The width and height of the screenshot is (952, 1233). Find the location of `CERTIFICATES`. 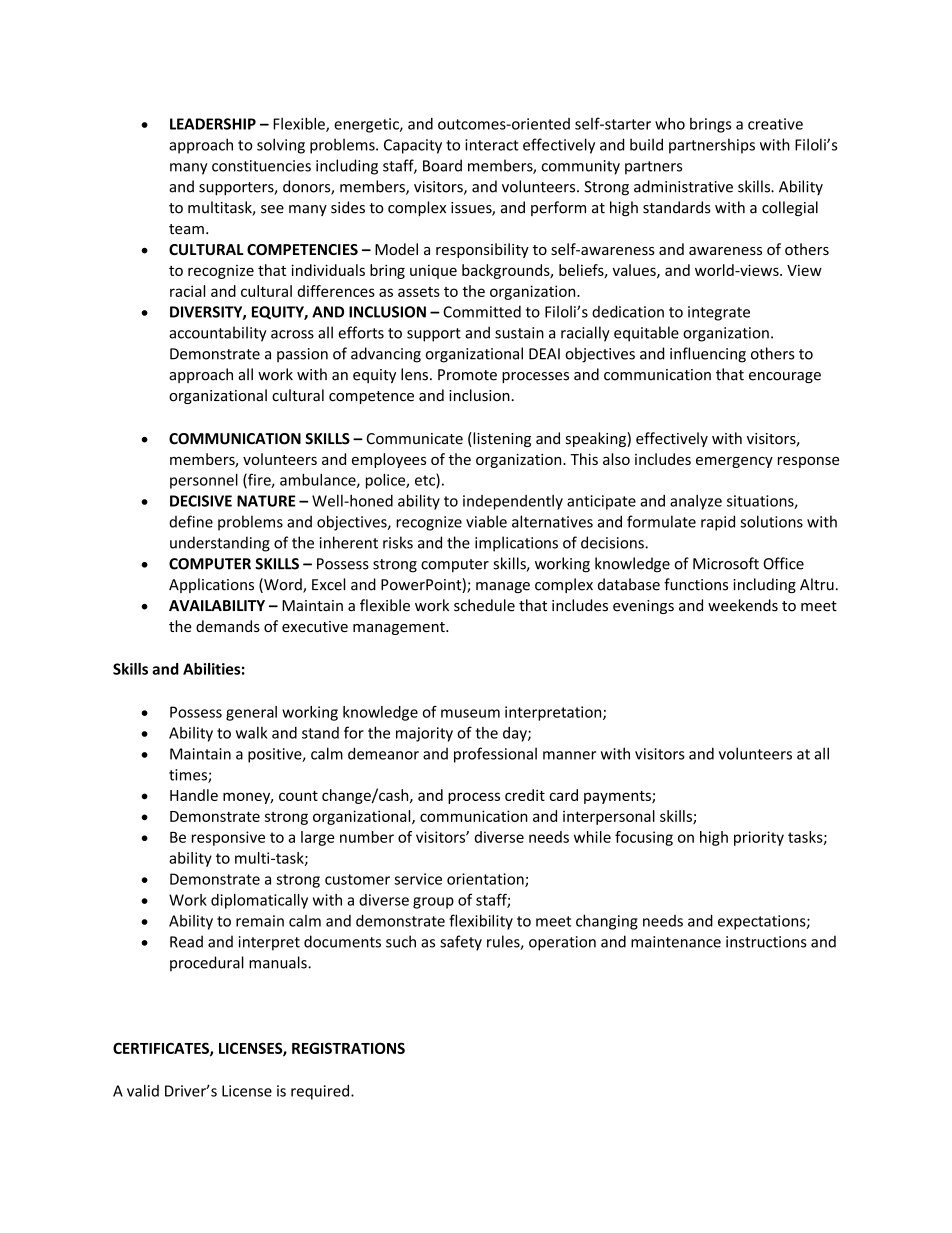

CERTIFICATES is located at coordinates (162, 1049).
